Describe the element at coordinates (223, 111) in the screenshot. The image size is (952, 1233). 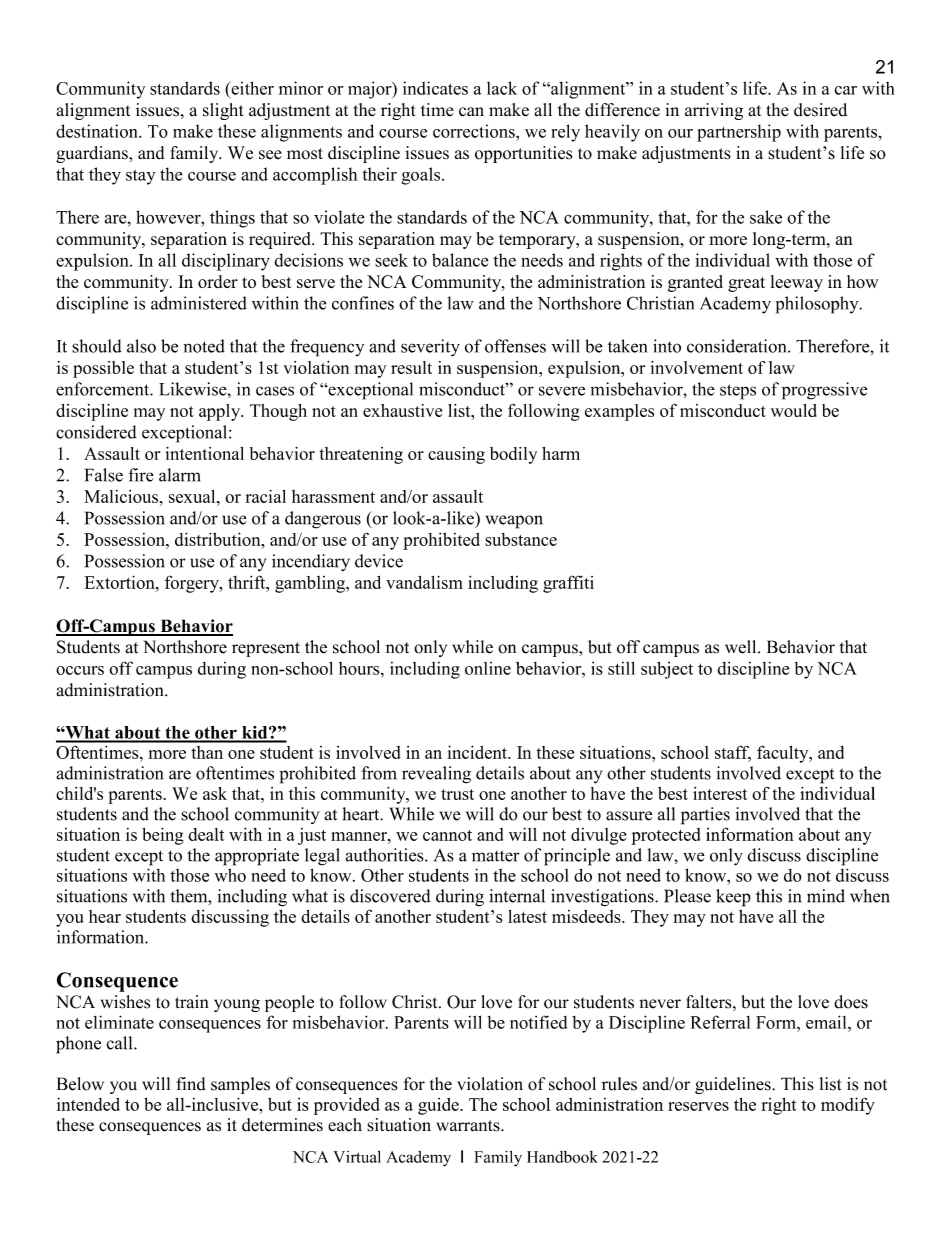
I see `slight` at that location.
